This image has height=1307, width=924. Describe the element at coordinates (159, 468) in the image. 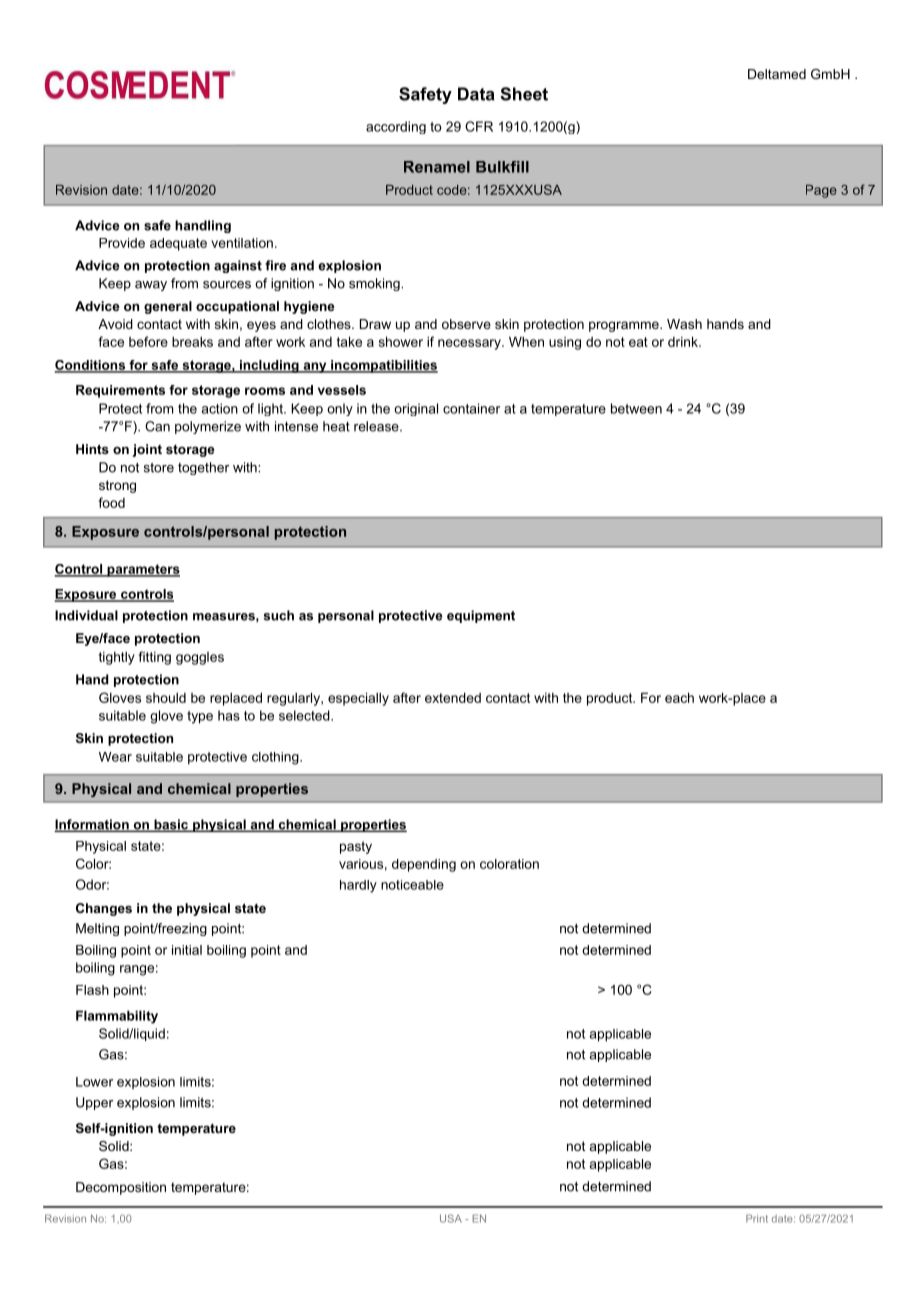

I see `store` at that location.
